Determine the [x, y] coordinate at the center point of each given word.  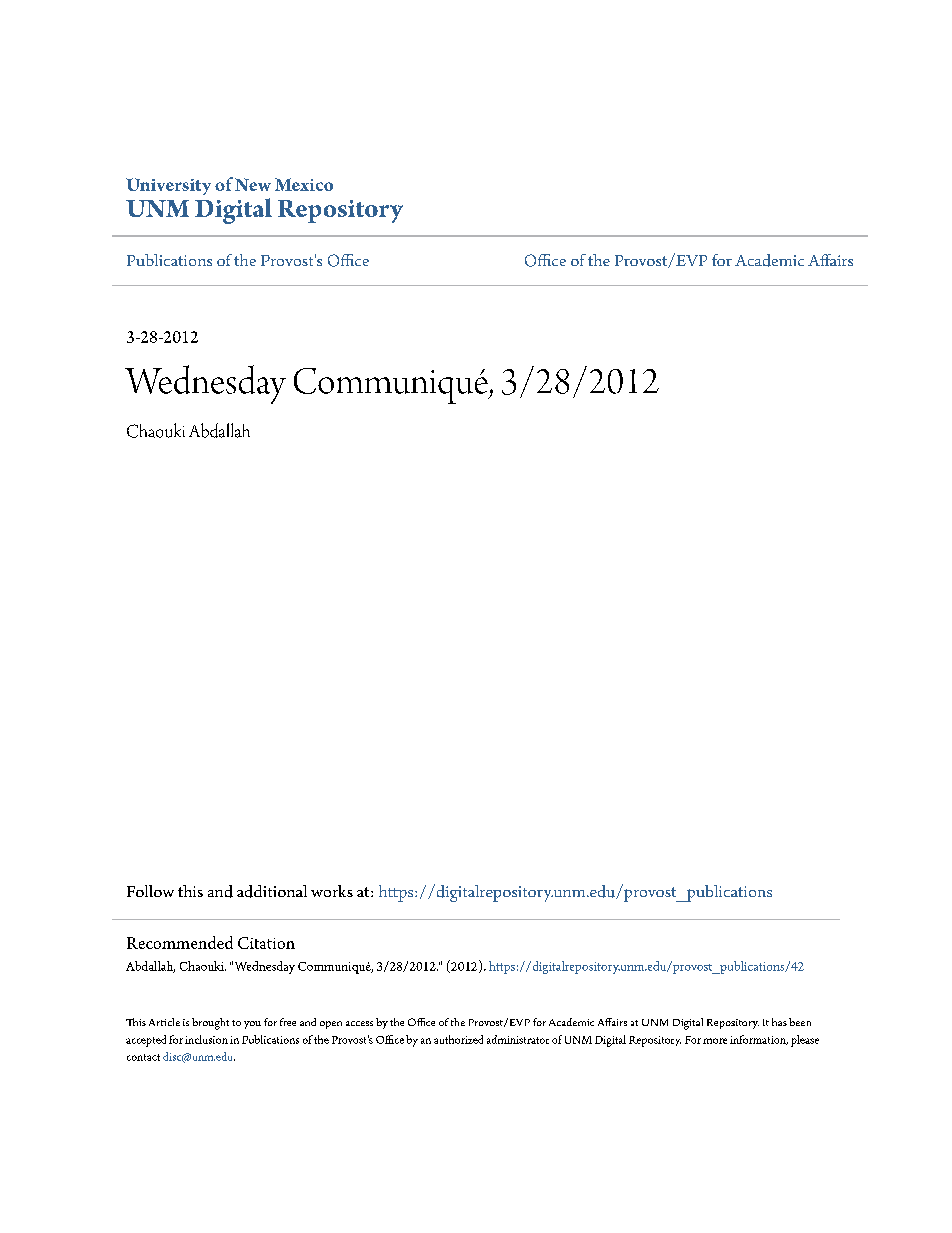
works [332, 891]
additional [272, 891]
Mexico [304, 184]
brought [210, 1024]
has [779, 1022]
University [168, 186]
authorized [458, 1039]
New [253, 184]
